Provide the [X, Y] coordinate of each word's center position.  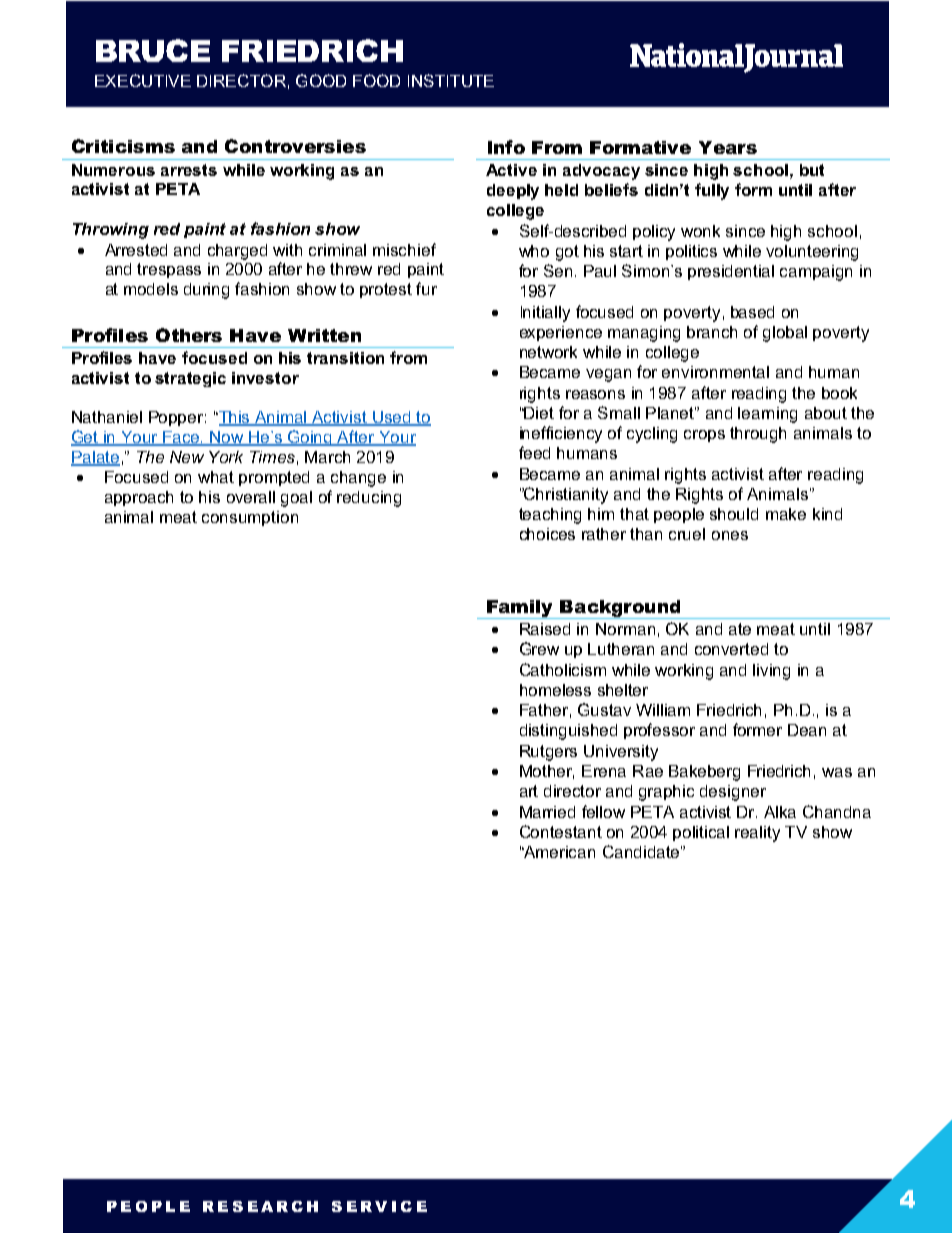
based [752, 312]
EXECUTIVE [143, 80]
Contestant [561, 831]
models [151, 289]
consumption [250, 518]
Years [728, 147]
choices [547, 534]
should [734, 514]
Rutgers [548, 753]
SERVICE [379, 1206]
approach [139, 498]
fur [426, 288]
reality [757, 834]
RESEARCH [260, 1206]
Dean [807, 730]
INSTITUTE [451, 80]
